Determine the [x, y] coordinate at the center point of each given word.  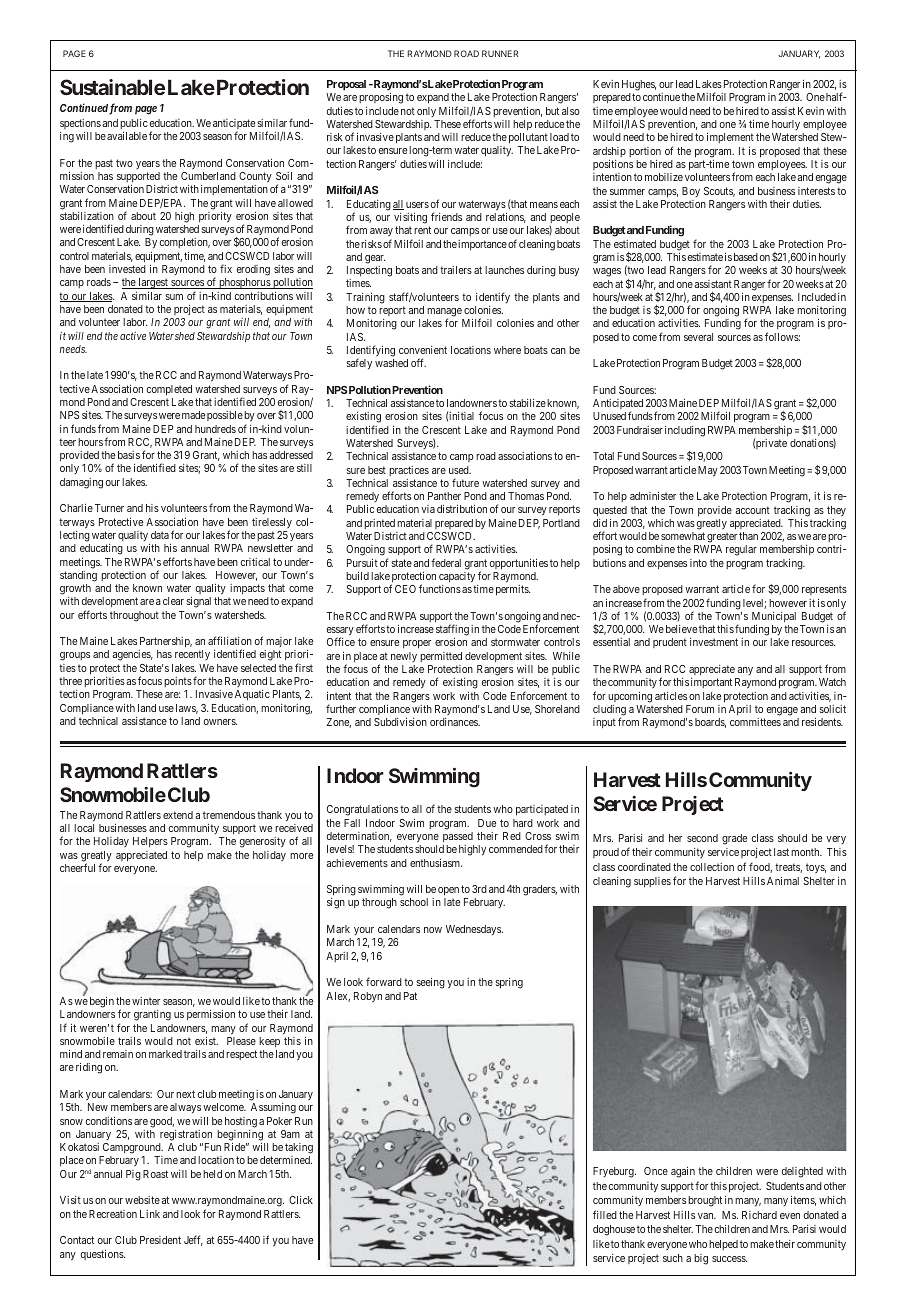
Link [150, 1214]
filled [605, 1214]
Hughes [639, 87]
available [127, 136]
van [707, 1216]
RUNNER [500, 53]
